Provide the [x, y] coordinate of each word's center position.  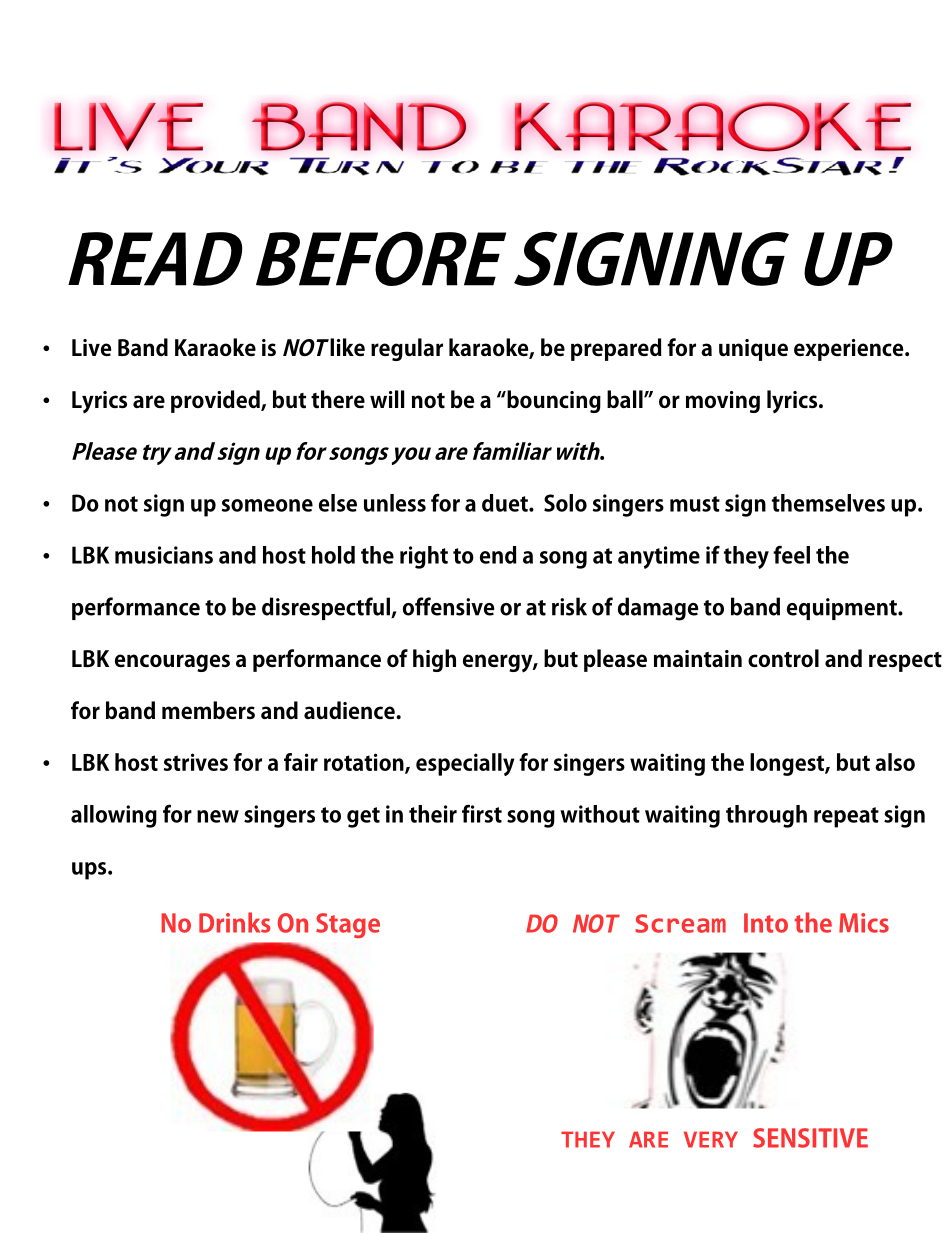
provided [216, 401]
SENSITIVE [810, 1138]
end [498, 555]
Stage [348, 925]
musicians [164, 555]
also [895, 762]
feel [791, 554]
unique [753, 350]
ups [90, 871]
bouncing [553, 401]
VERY [711, 1139]
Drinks [235, 922]
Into [766, 923]
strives [196, 762]
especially [465, 764]
